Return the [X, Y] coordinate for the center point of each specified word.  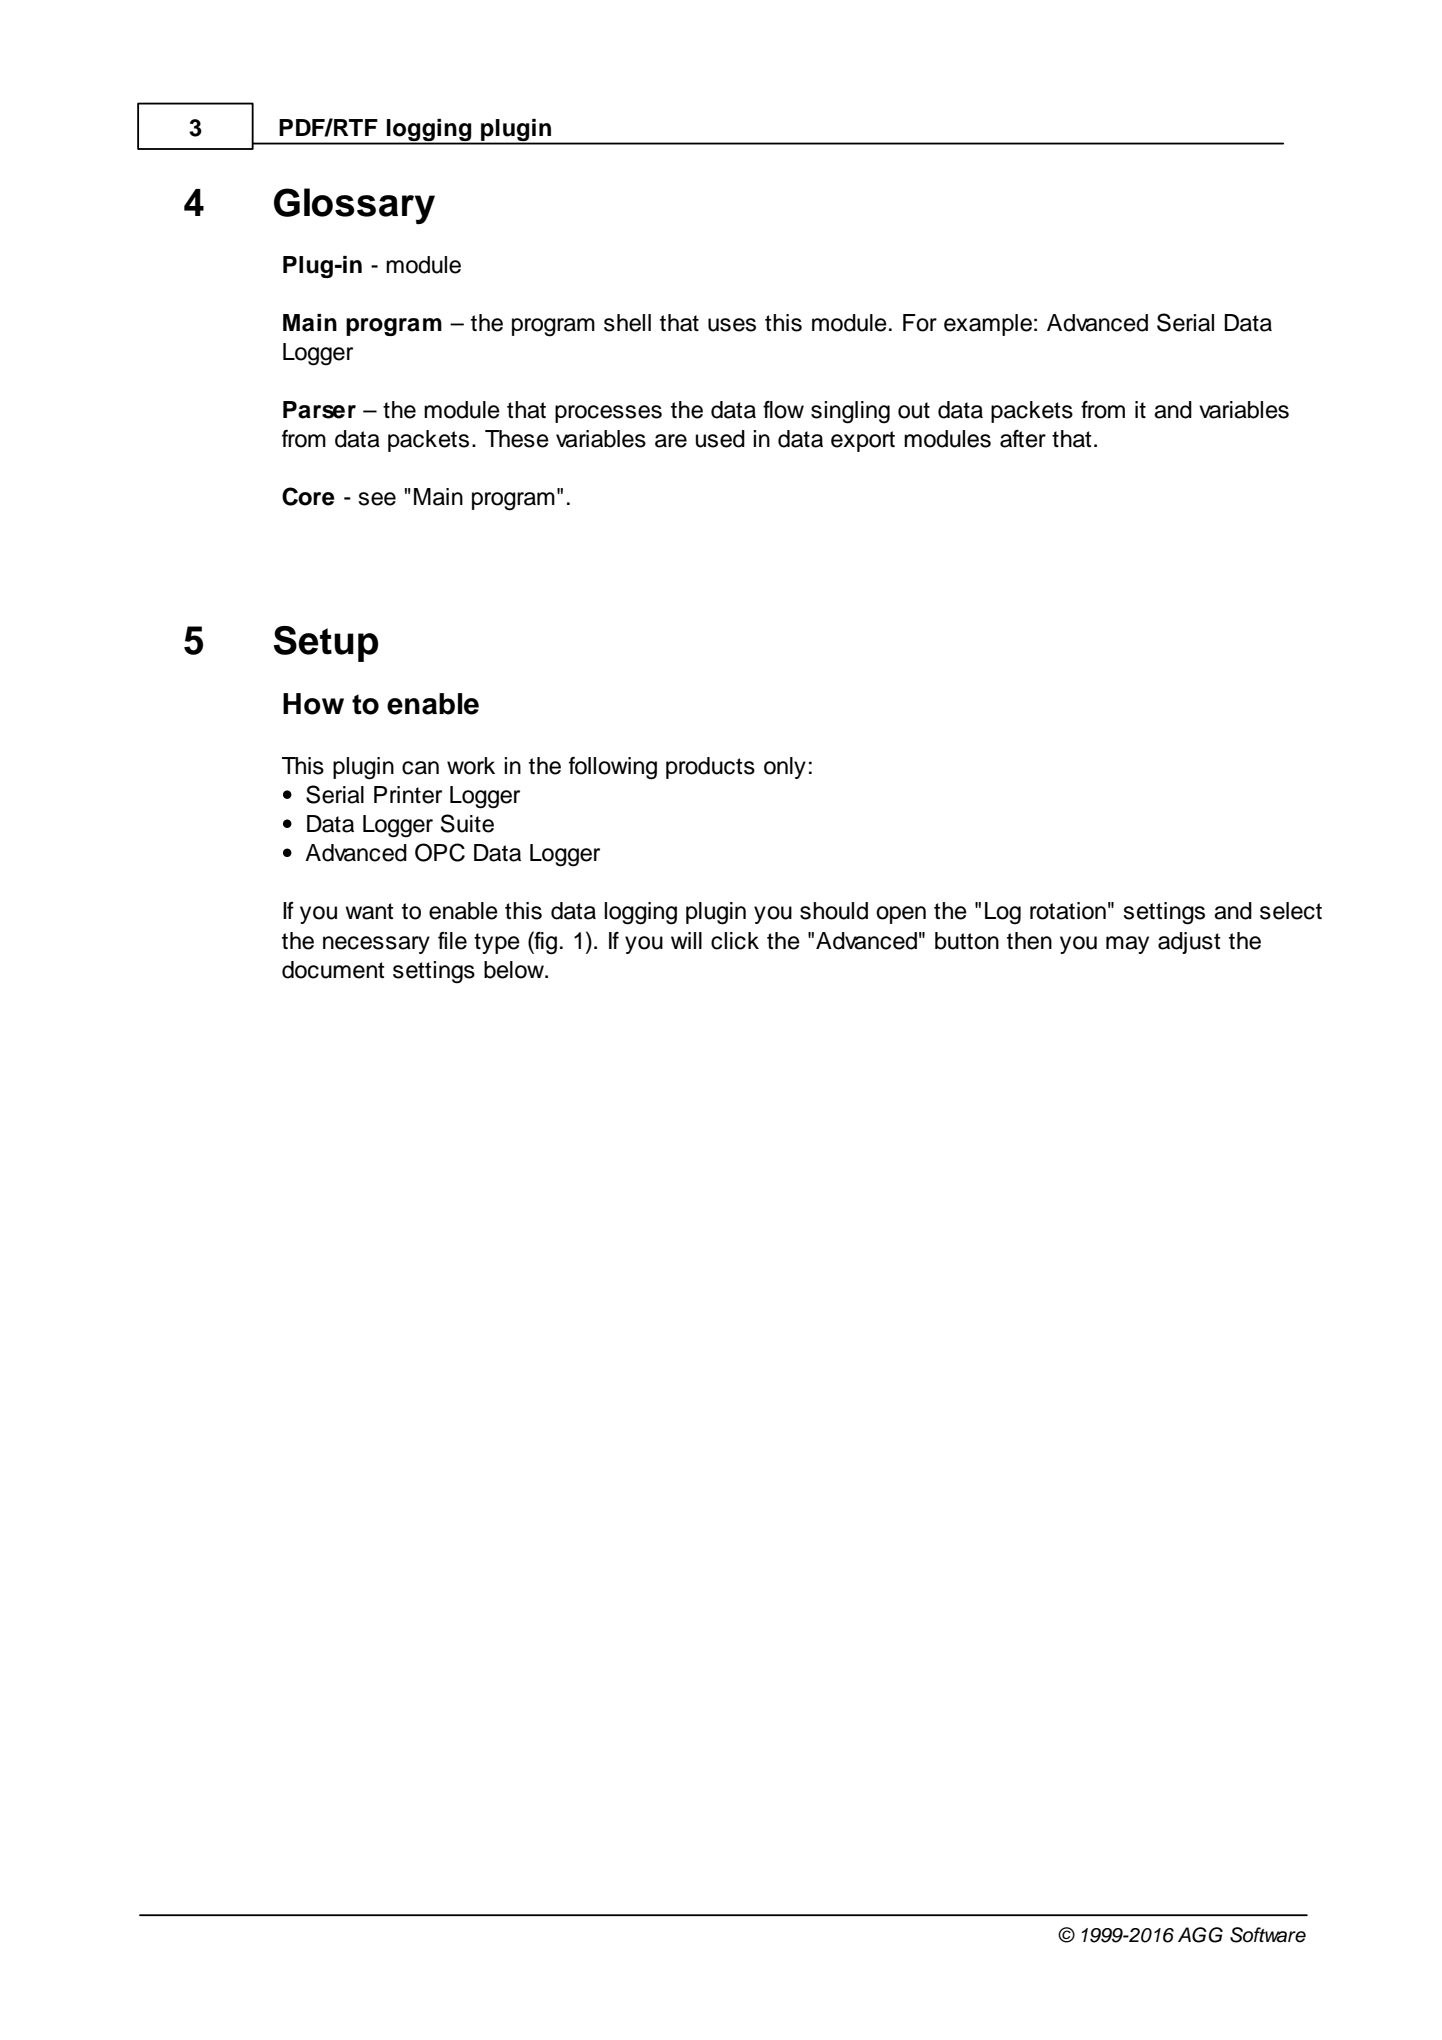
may [1127, 945]
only [785, 768]
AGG [1200, 1935]
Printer [408, 795]
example [988, 325]
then [1029, 941]
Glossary [354, 206]
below [515, 970]
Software [1268, 1935]
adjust [1189, 943]
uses [732, 325]
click [735, 941]
